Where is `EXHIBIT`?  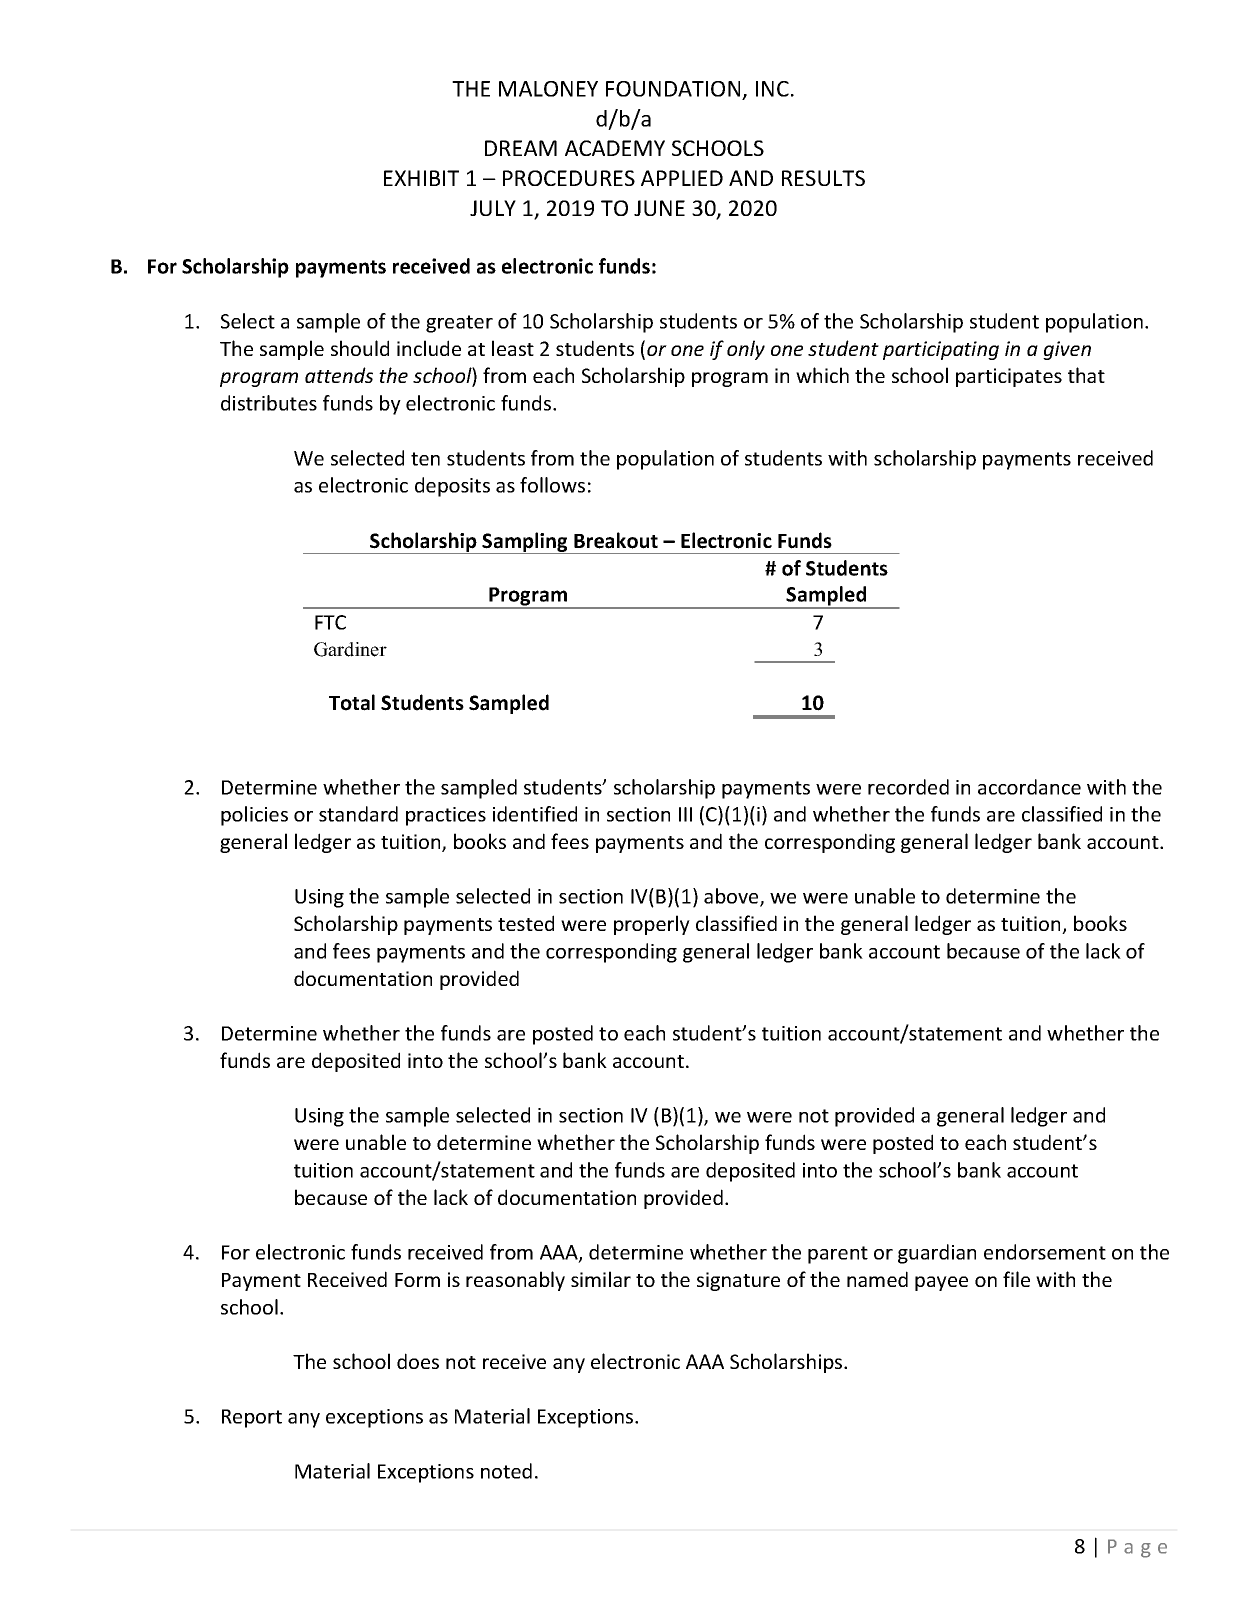 EXHIBIT is located at coordinates (421, 178).
